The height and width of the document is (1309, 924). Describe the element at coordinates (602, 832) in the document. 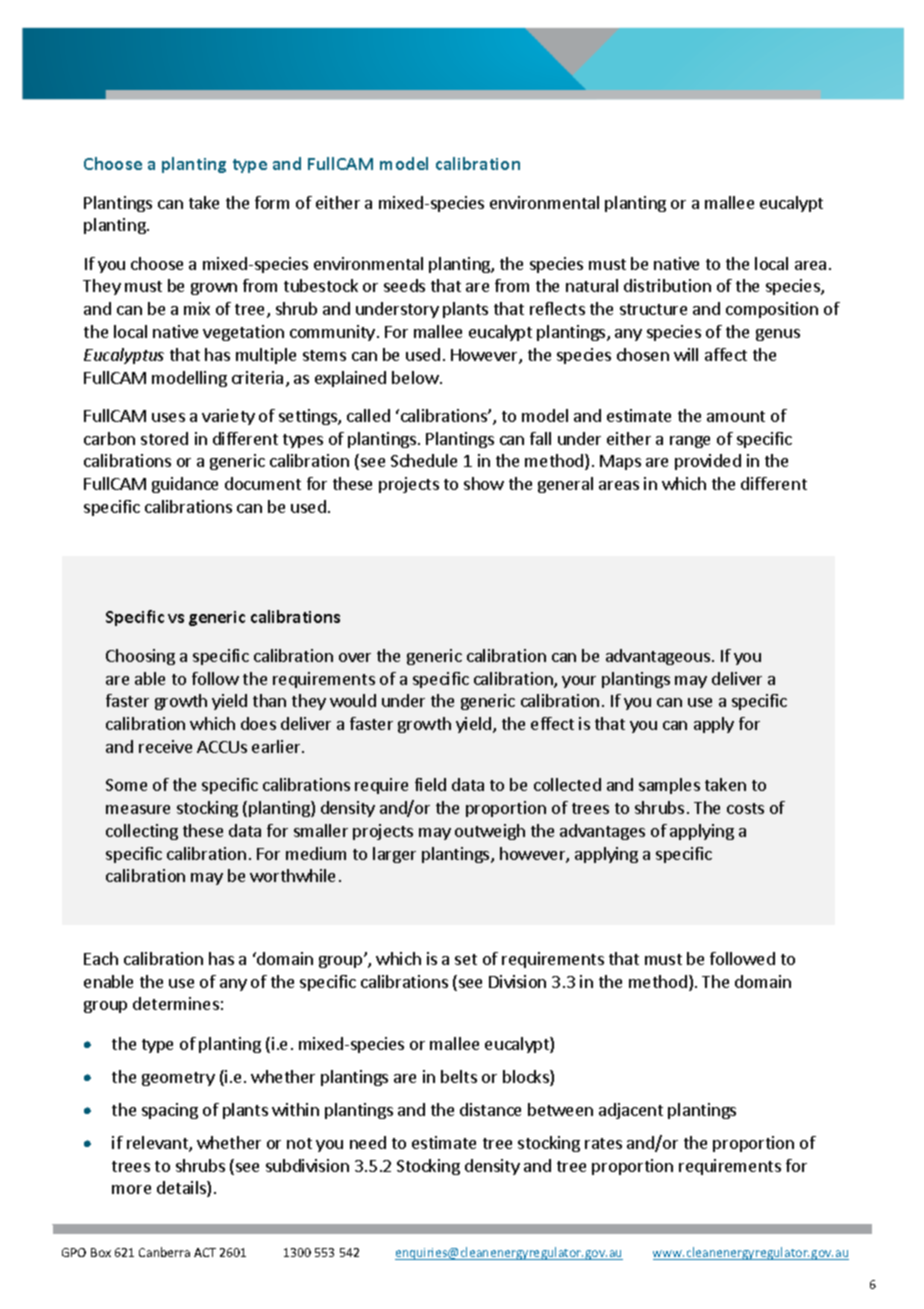

I see `advantages` at that location.
